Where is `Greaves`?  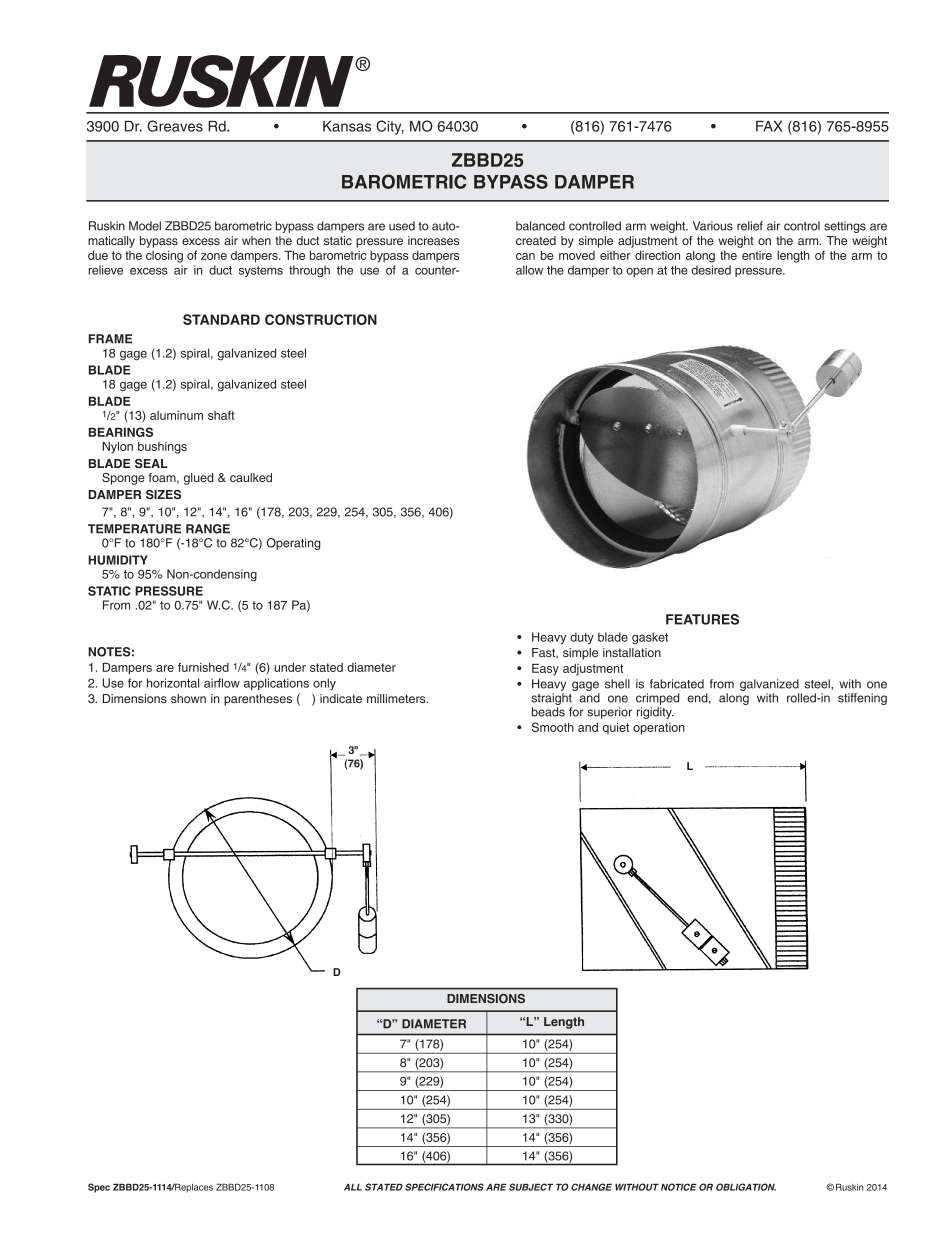 Greaves is located at coordinates (175, 126).
